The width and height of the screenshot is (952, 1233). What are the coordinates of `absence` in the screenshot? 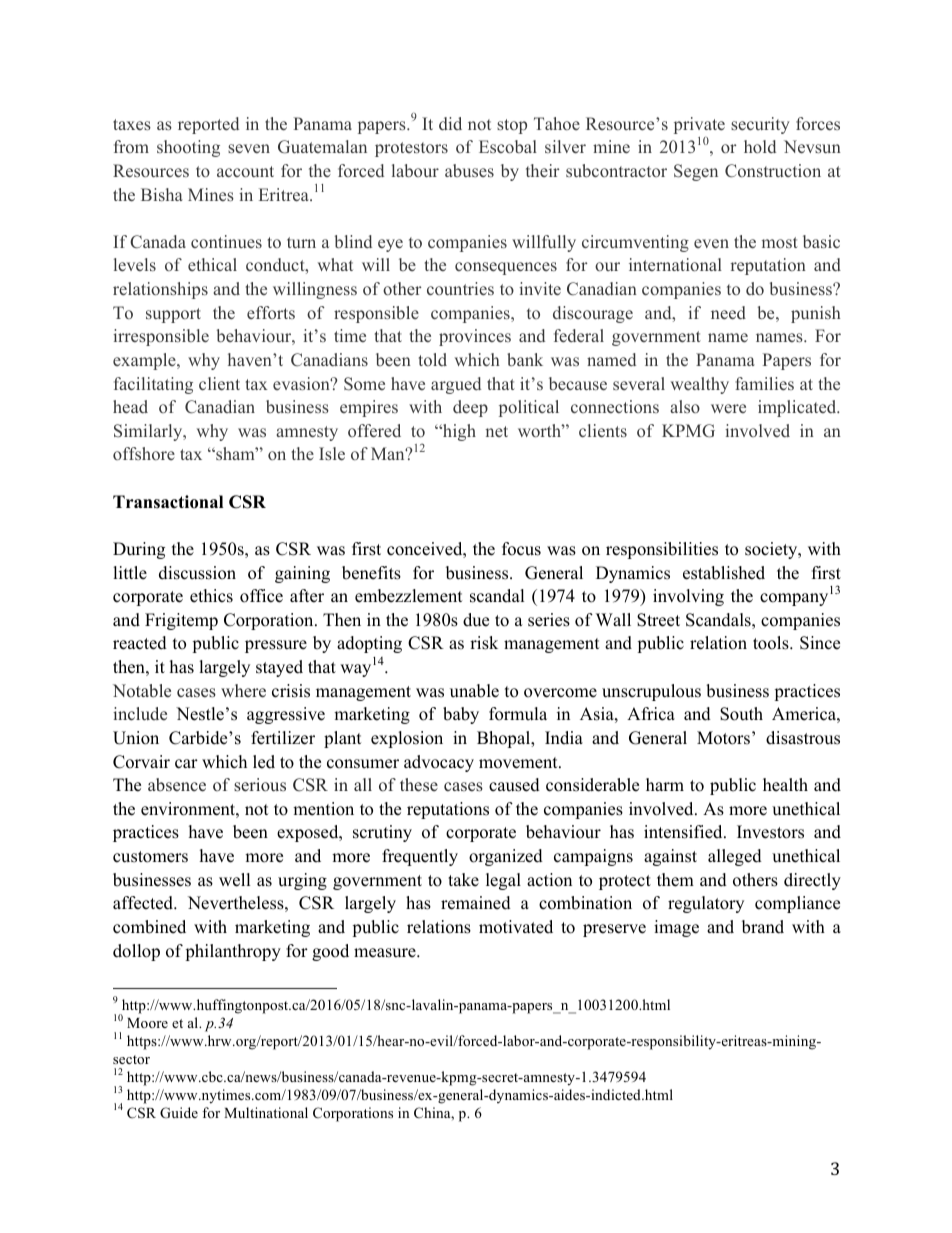 It's located at (177, 785).
